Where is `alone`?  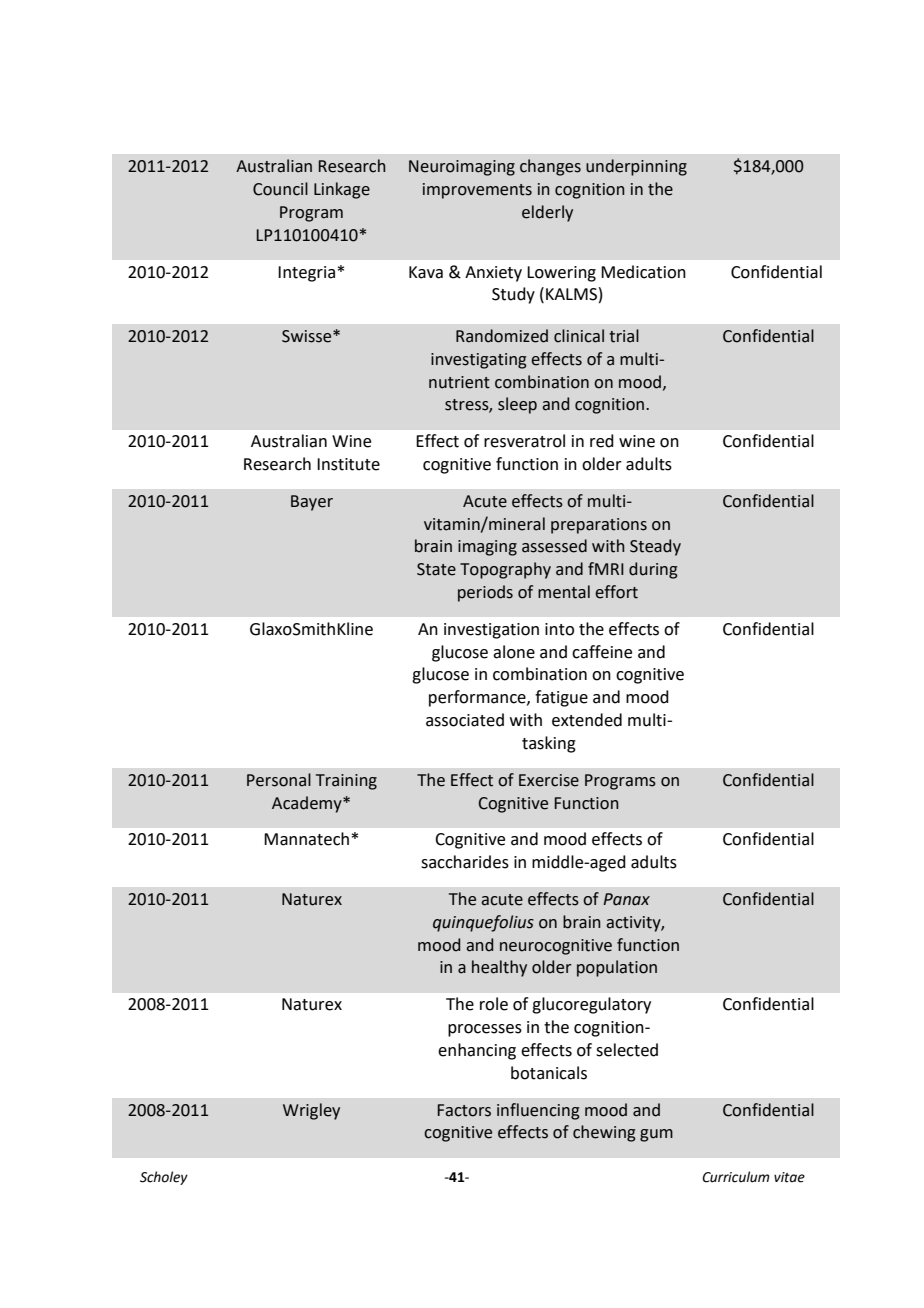
alone is located at coordinates (514, 652).
